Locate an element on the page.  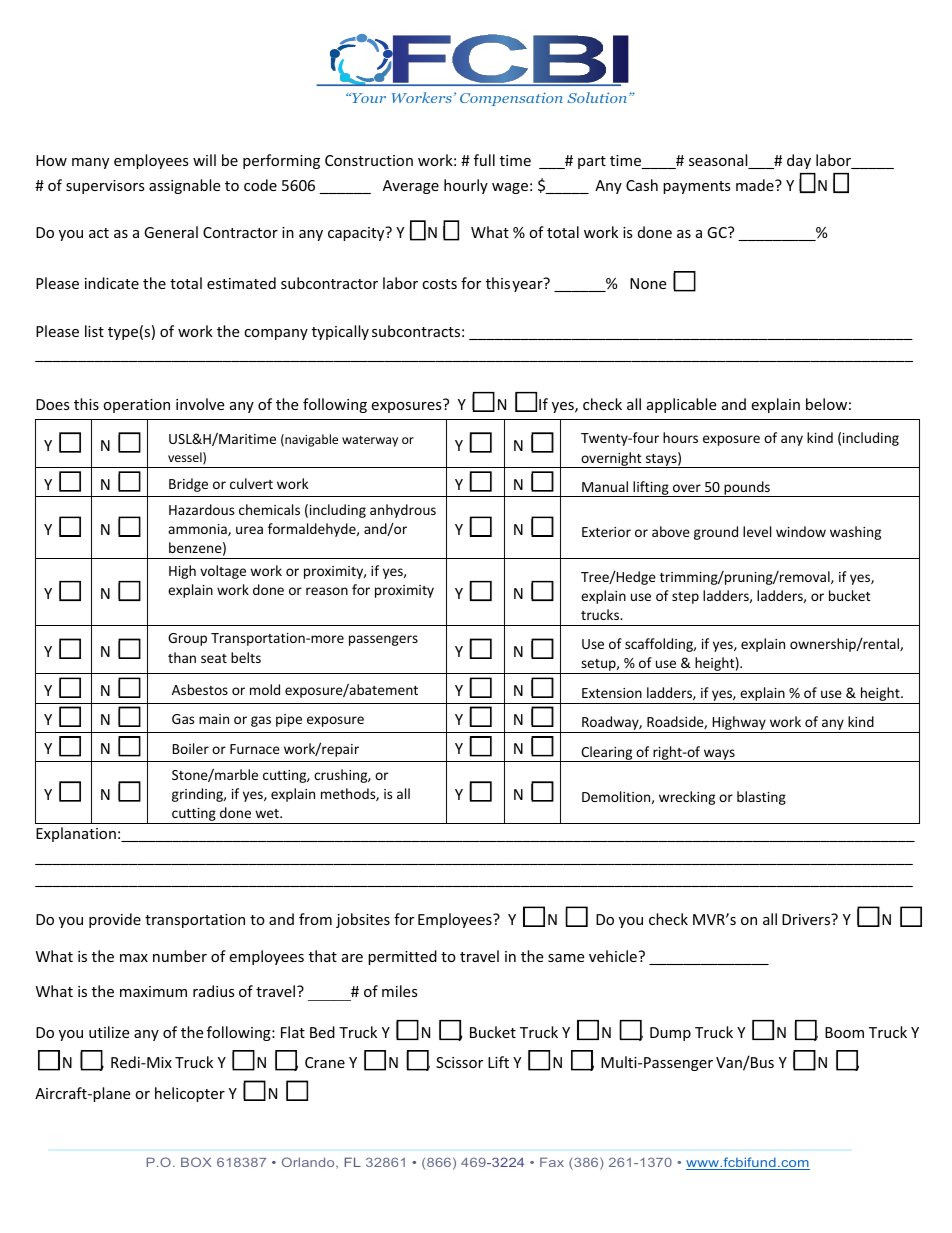
BOX is located at coordinates (196, 1162).
